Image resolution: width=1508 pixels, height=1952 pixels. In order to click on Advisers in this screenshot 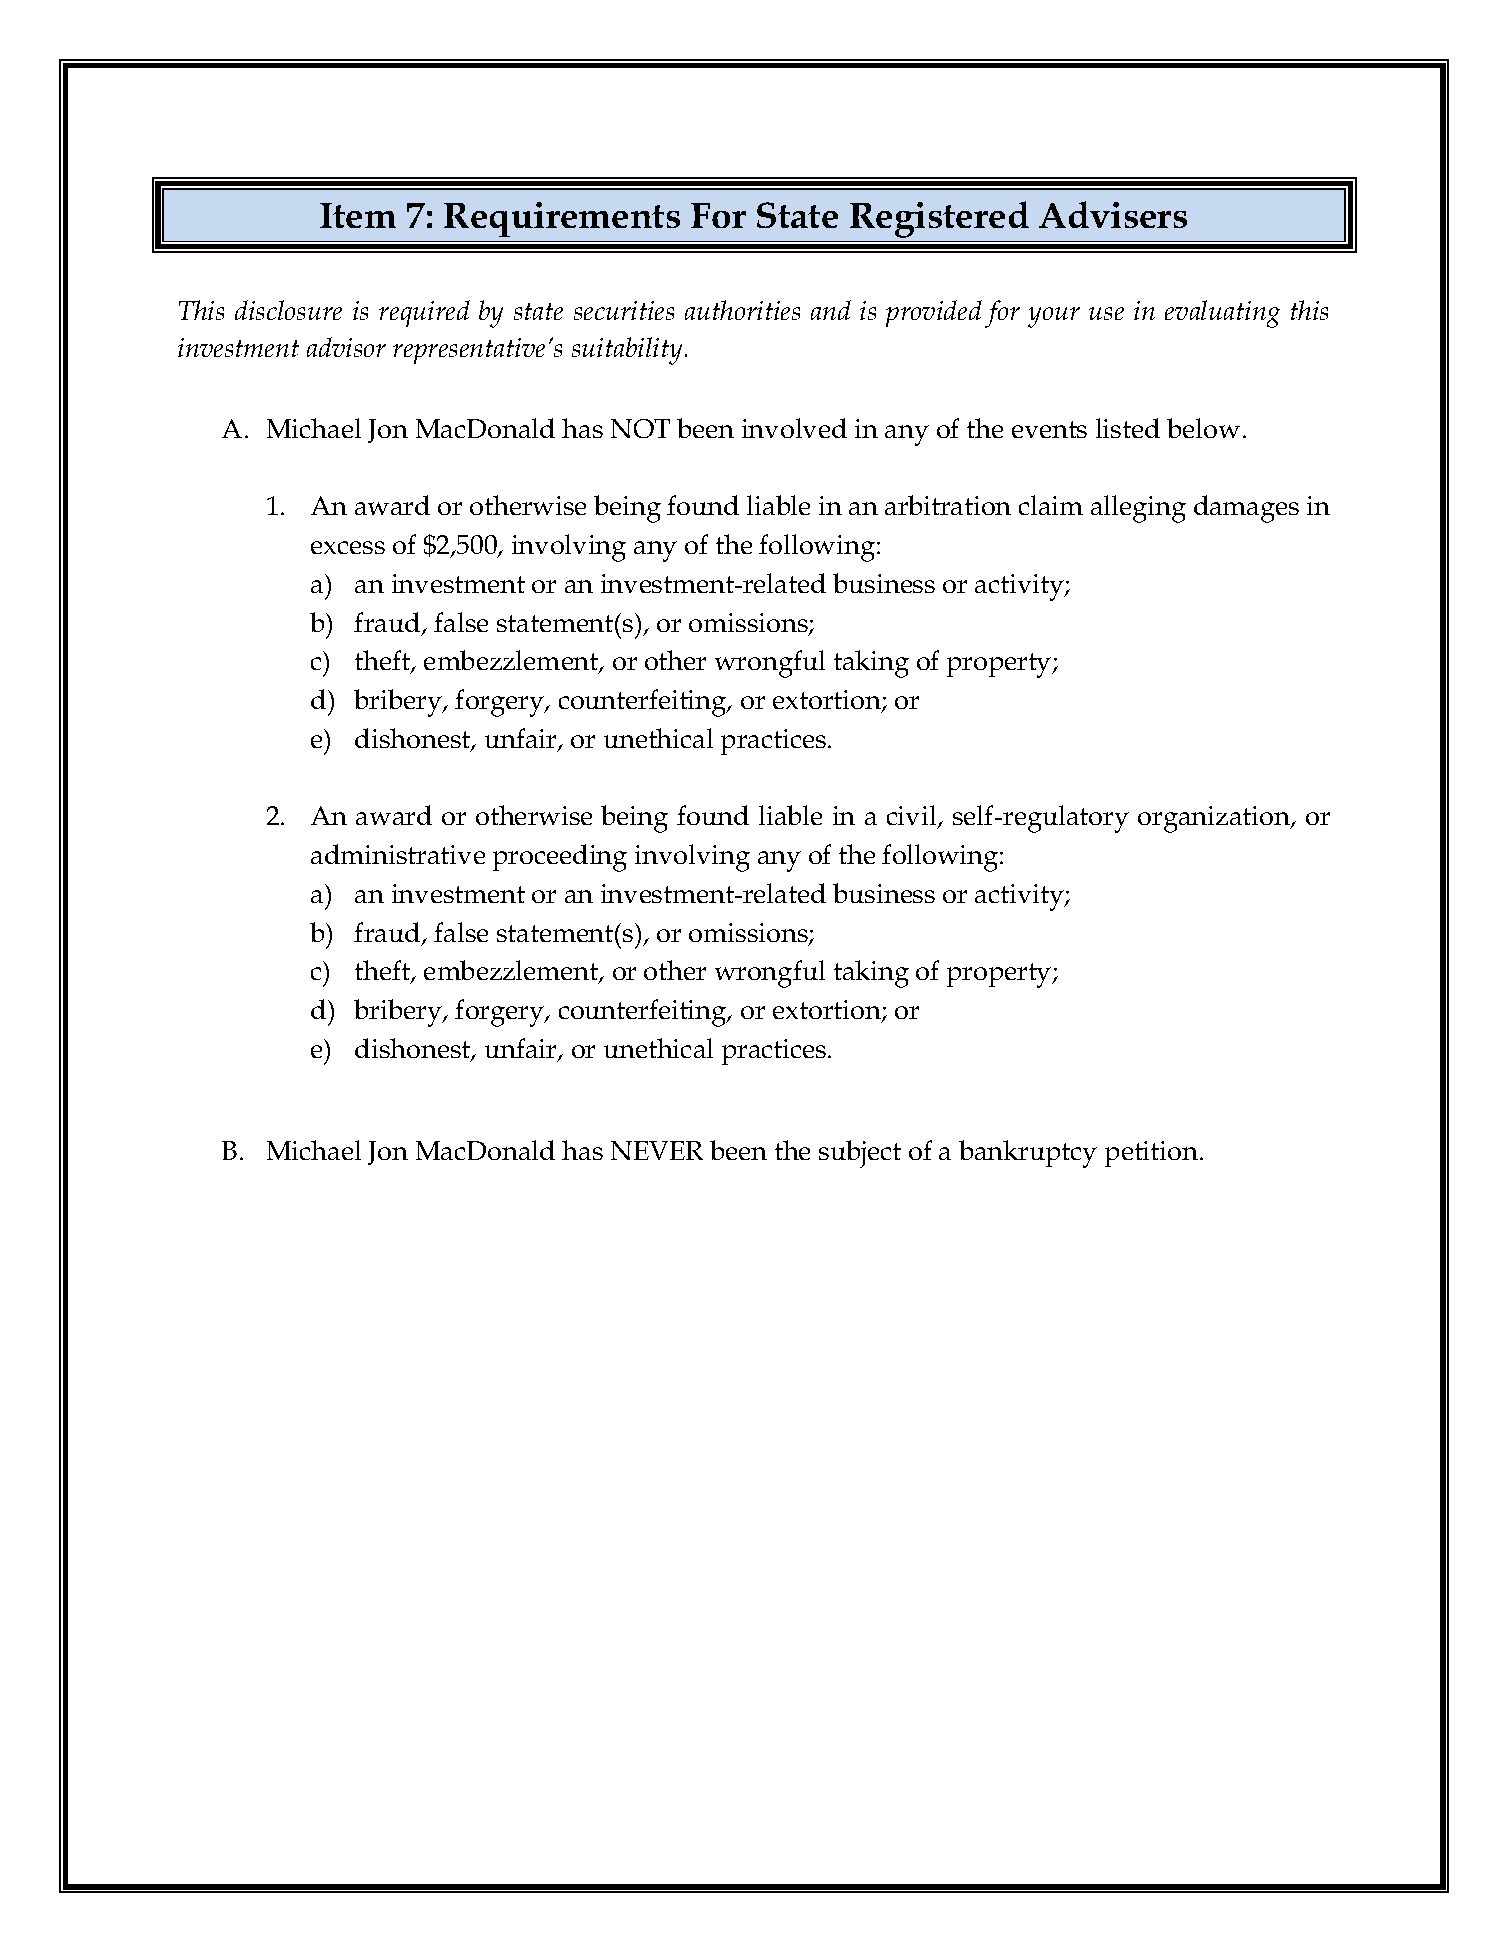, I will do `click(1113, 214)`.
